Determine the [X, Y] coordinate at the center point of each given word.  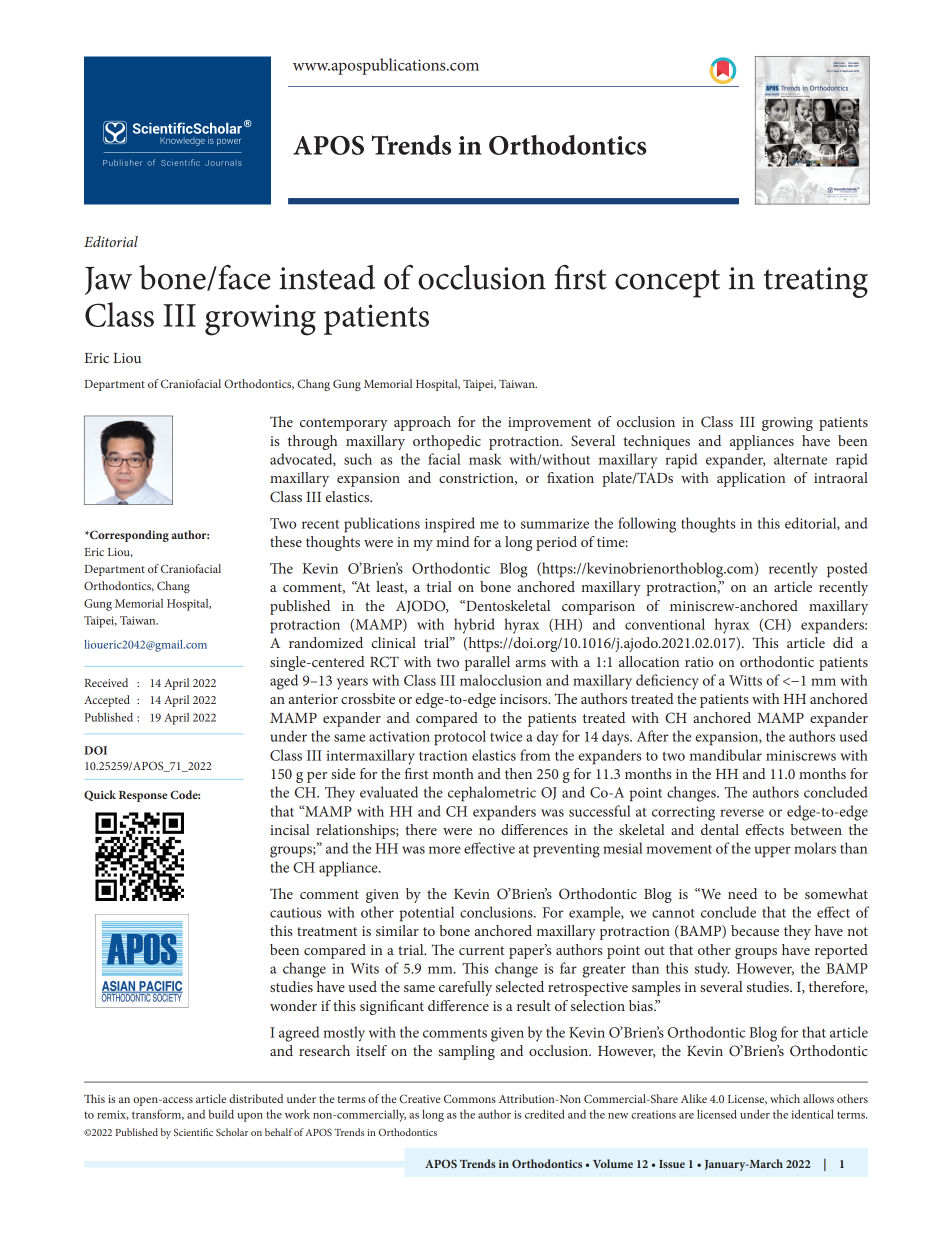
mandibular [726, 755]
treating [815, 282]
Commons [470, 1098]
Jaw [108, 281]
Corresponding [128, 536]
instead [327, 277]
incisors [525, 699]
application [751, 479]
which [785, 1098]
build [221, 1114]
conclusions [497, 912]
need [742, 893]
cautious [296, 912]
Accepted [107, 701]
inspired [450, 525]
